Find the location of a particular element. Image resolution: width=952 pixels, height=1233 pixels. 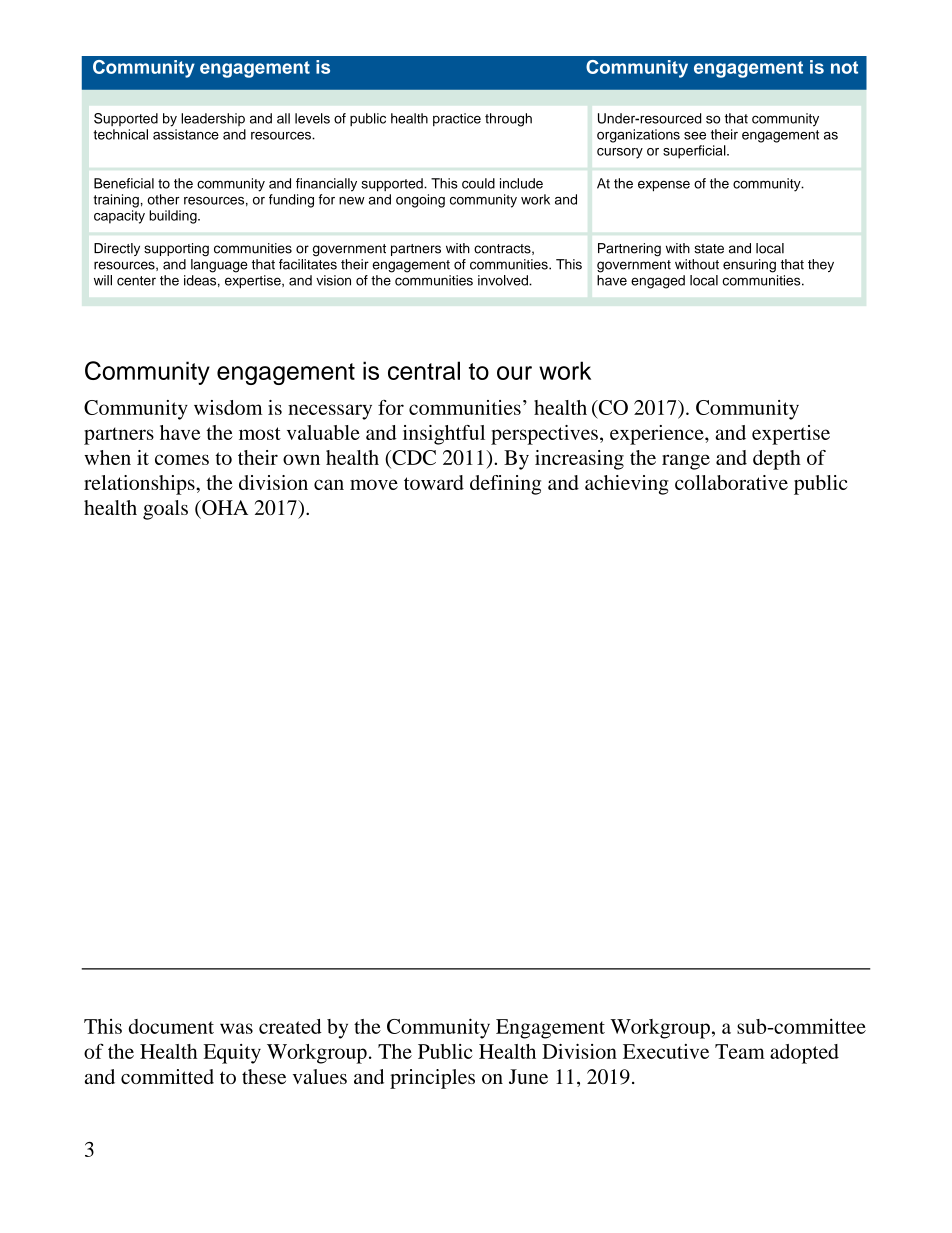

goals is located at coordinates (165, 510).
